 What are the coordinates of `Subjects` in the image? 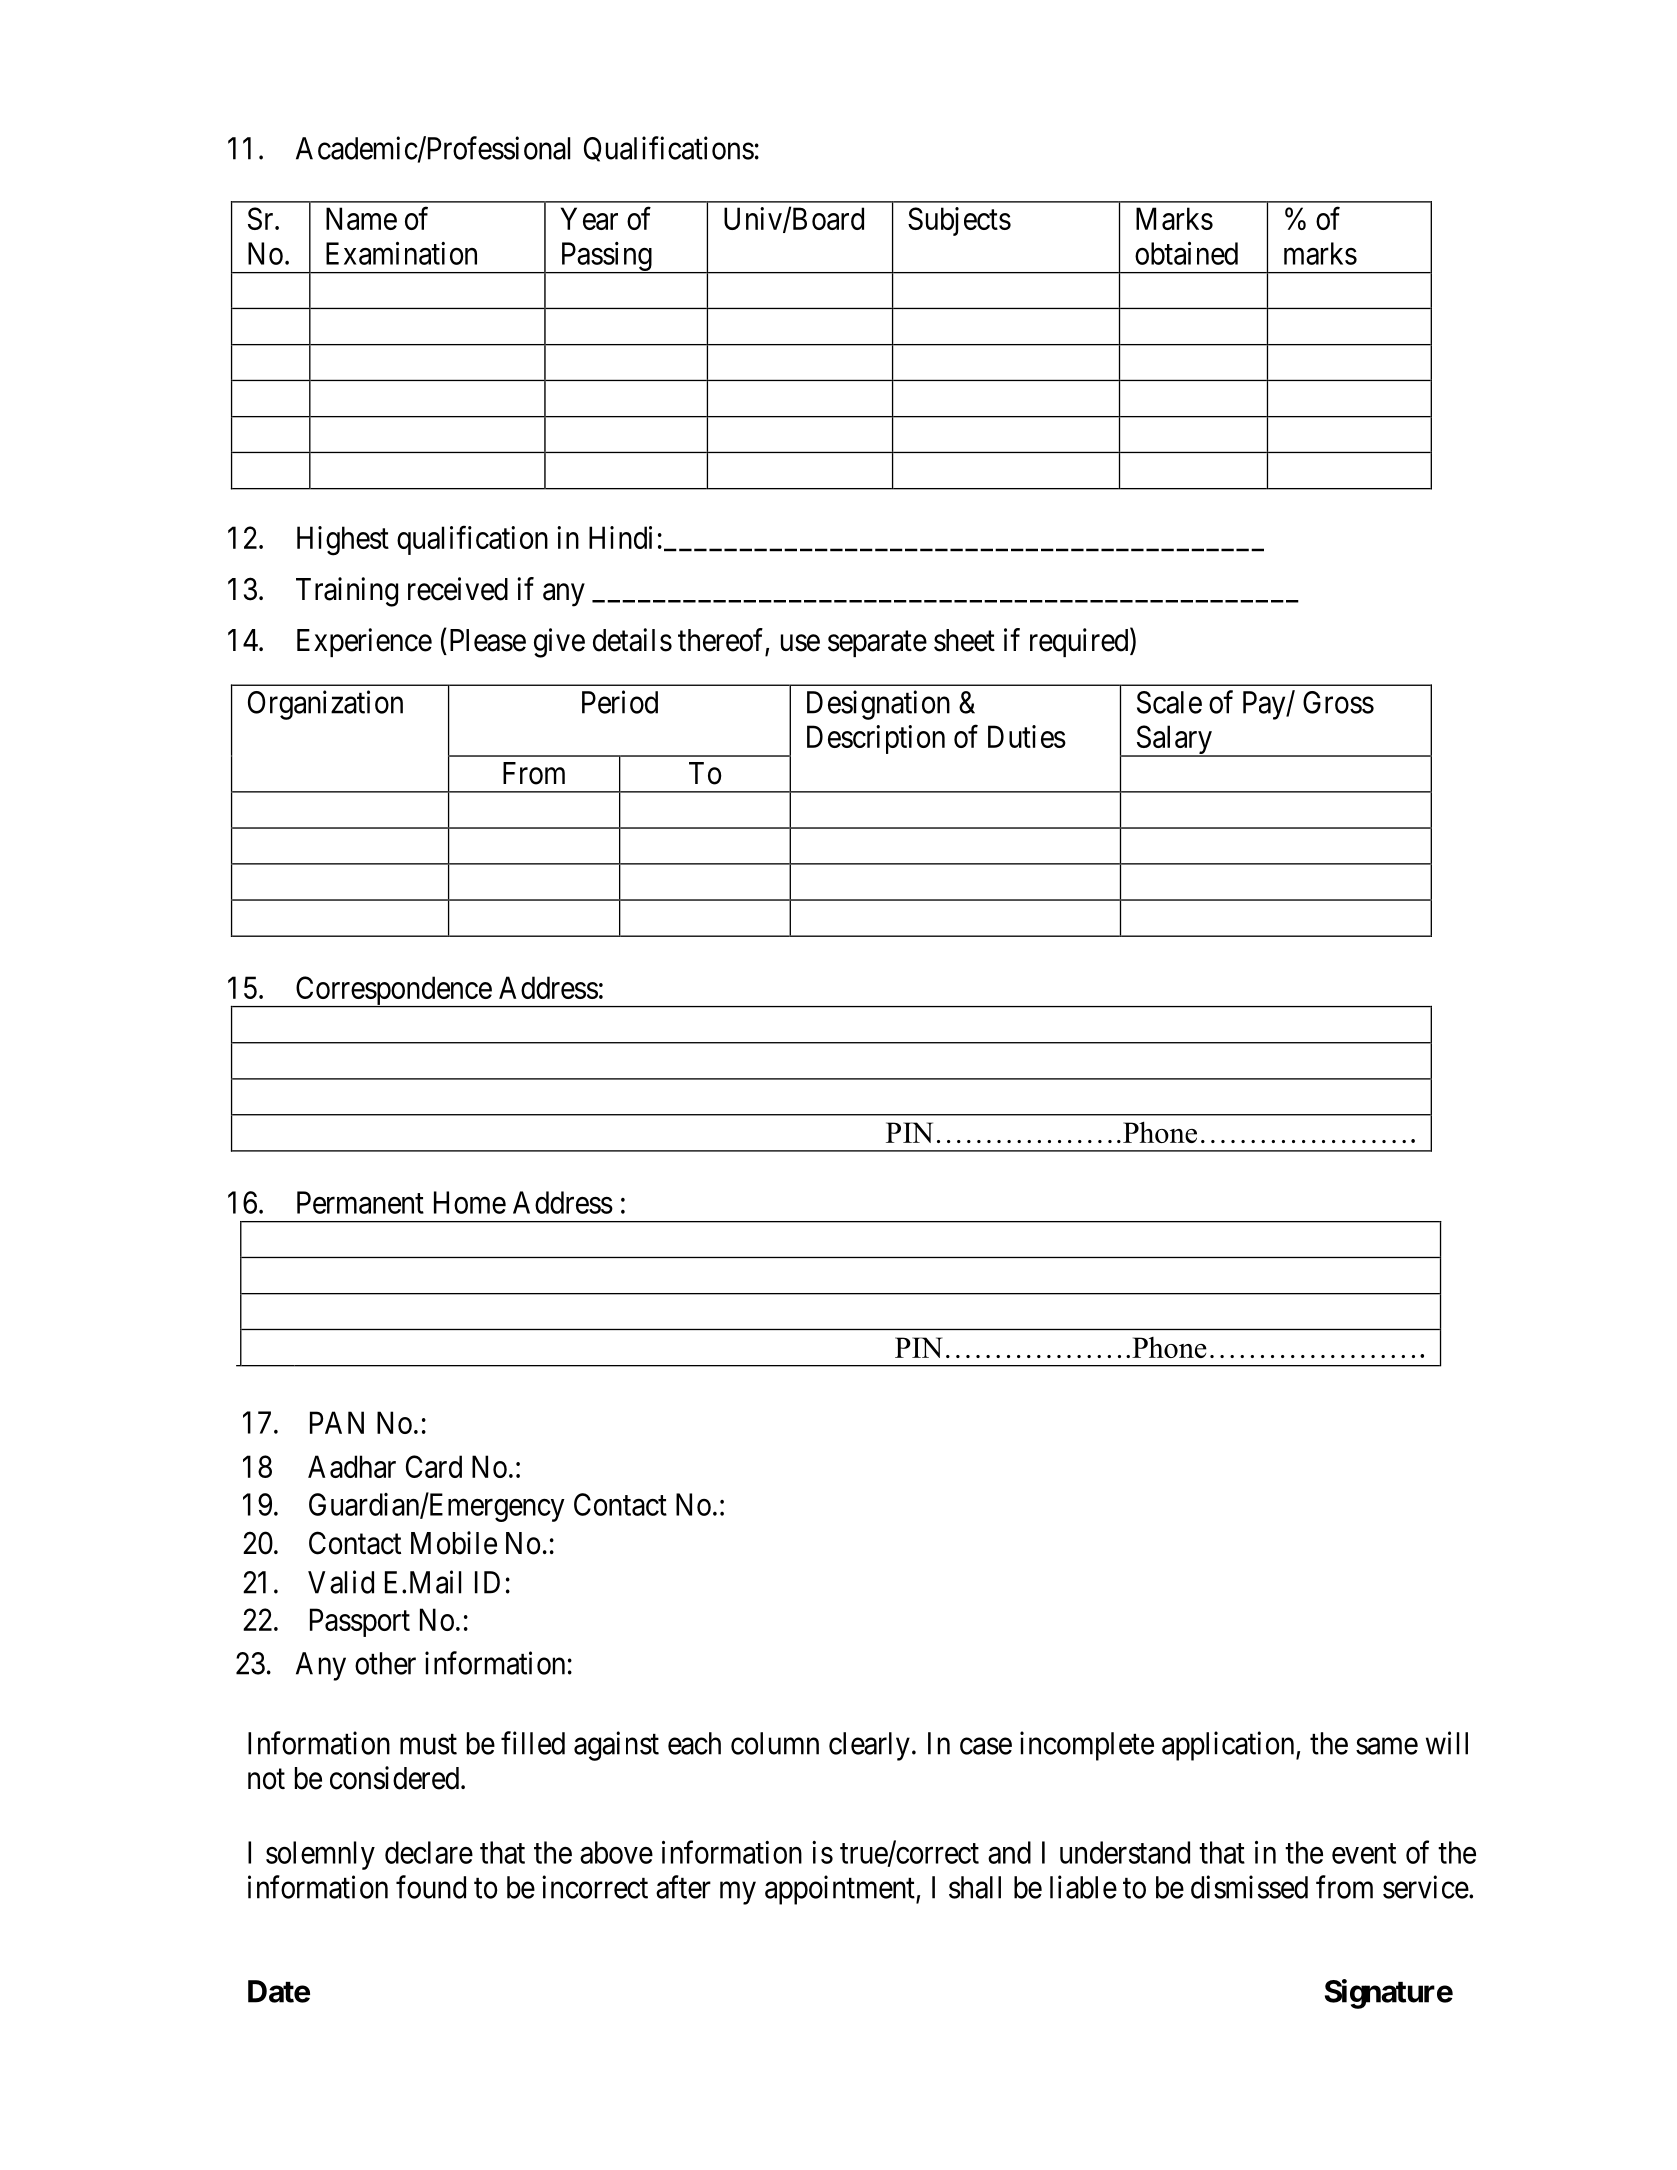 It's located at (959, 221).
